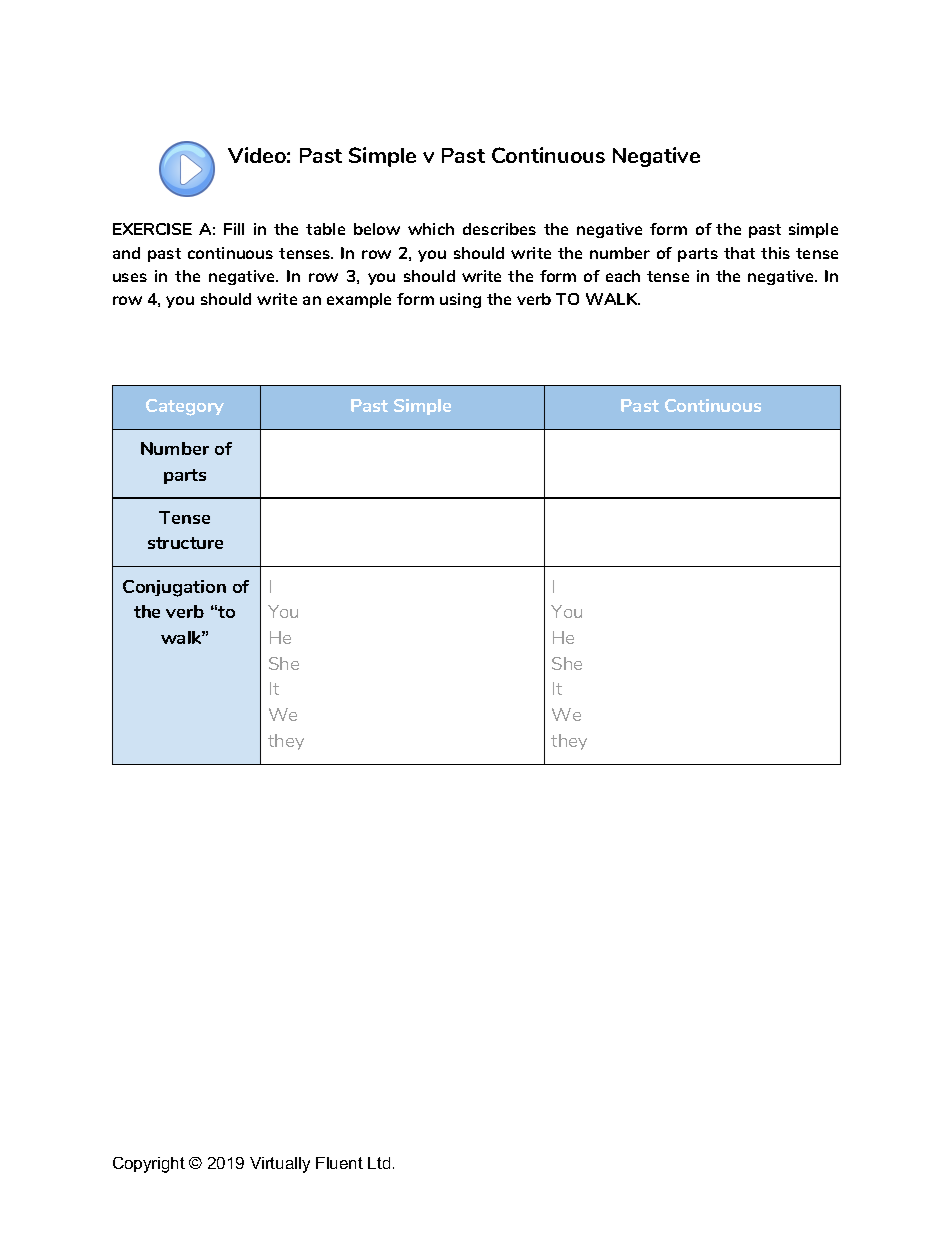 This image has height=1233, width=952. What do you see at coordinates (280, 1165) in the image?
I see `Virtually` at bounding box center [280, 1165].
